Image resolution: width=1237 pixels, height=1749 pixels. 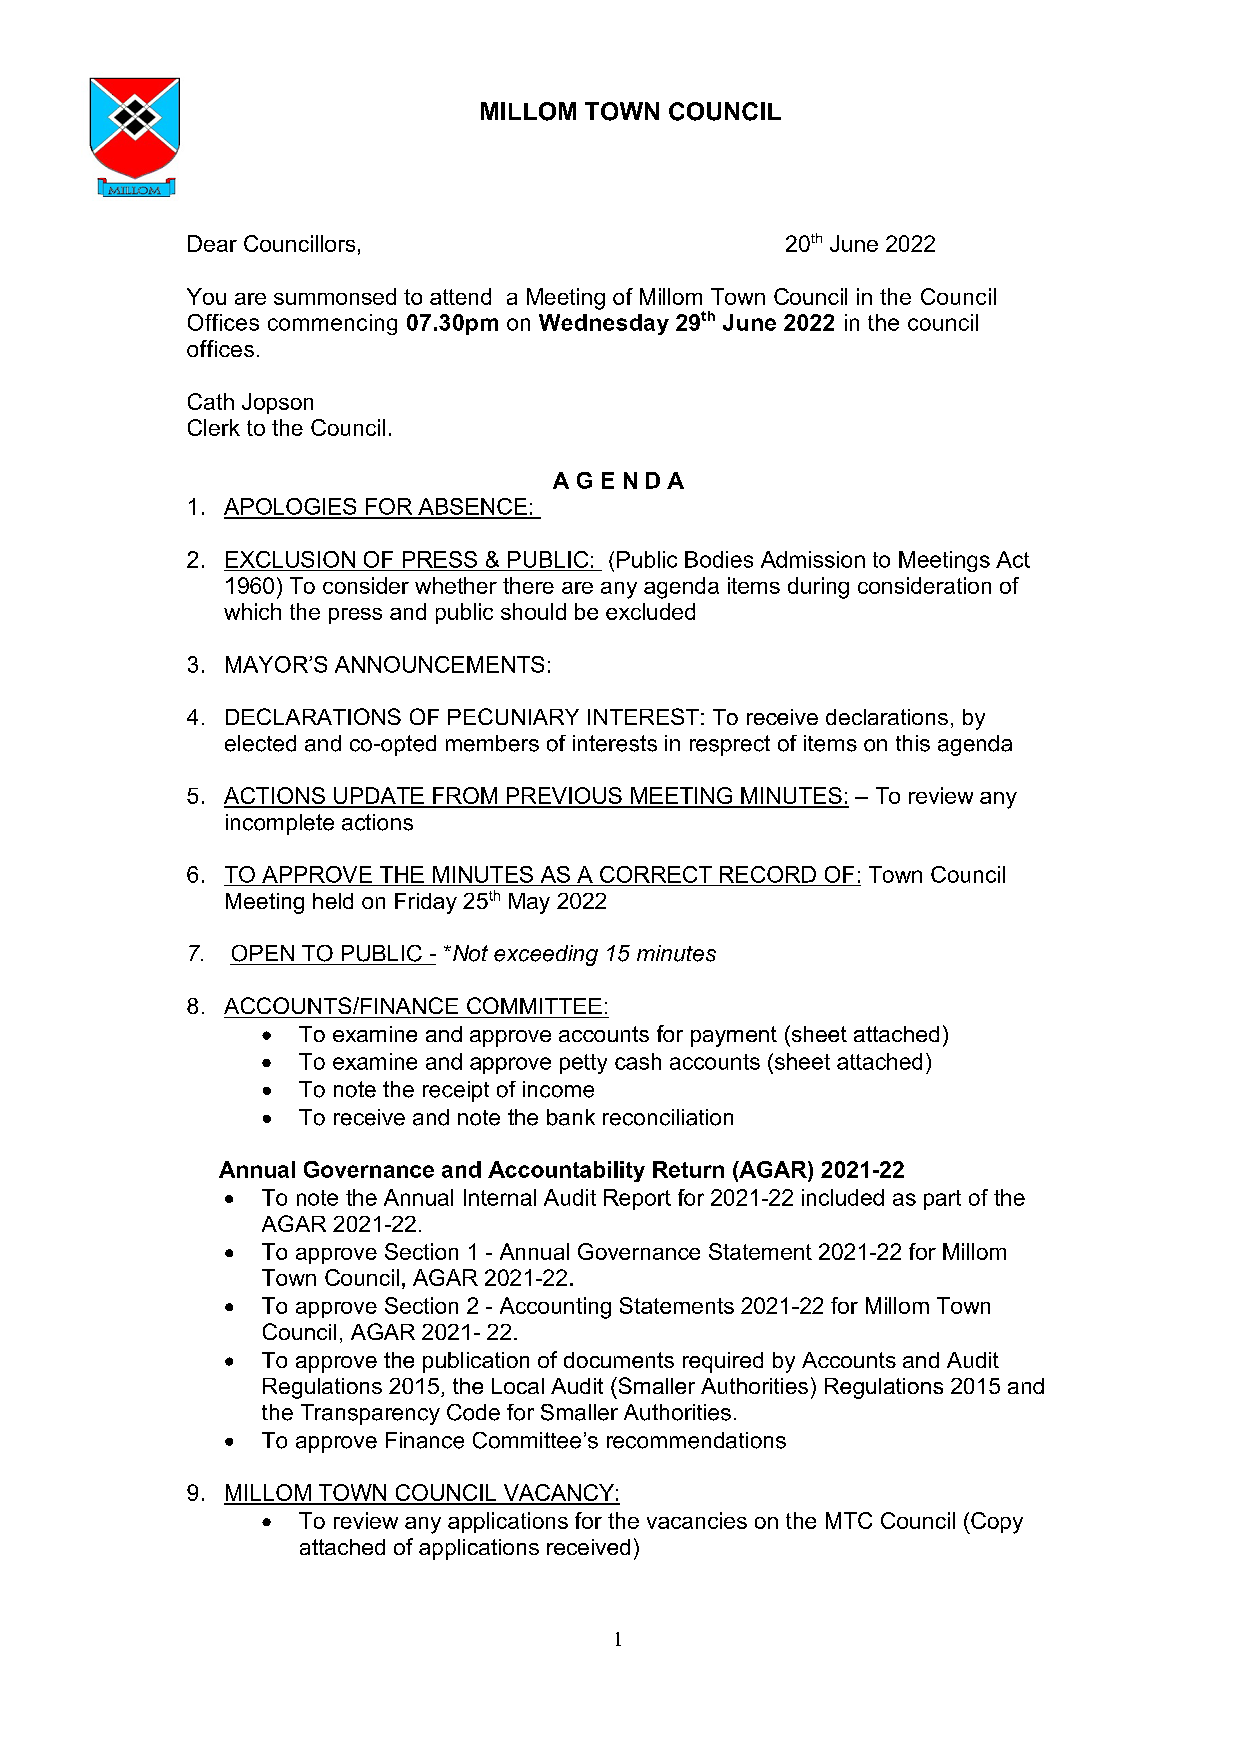 I want to click on Admission, so click(x=813, y=559).
